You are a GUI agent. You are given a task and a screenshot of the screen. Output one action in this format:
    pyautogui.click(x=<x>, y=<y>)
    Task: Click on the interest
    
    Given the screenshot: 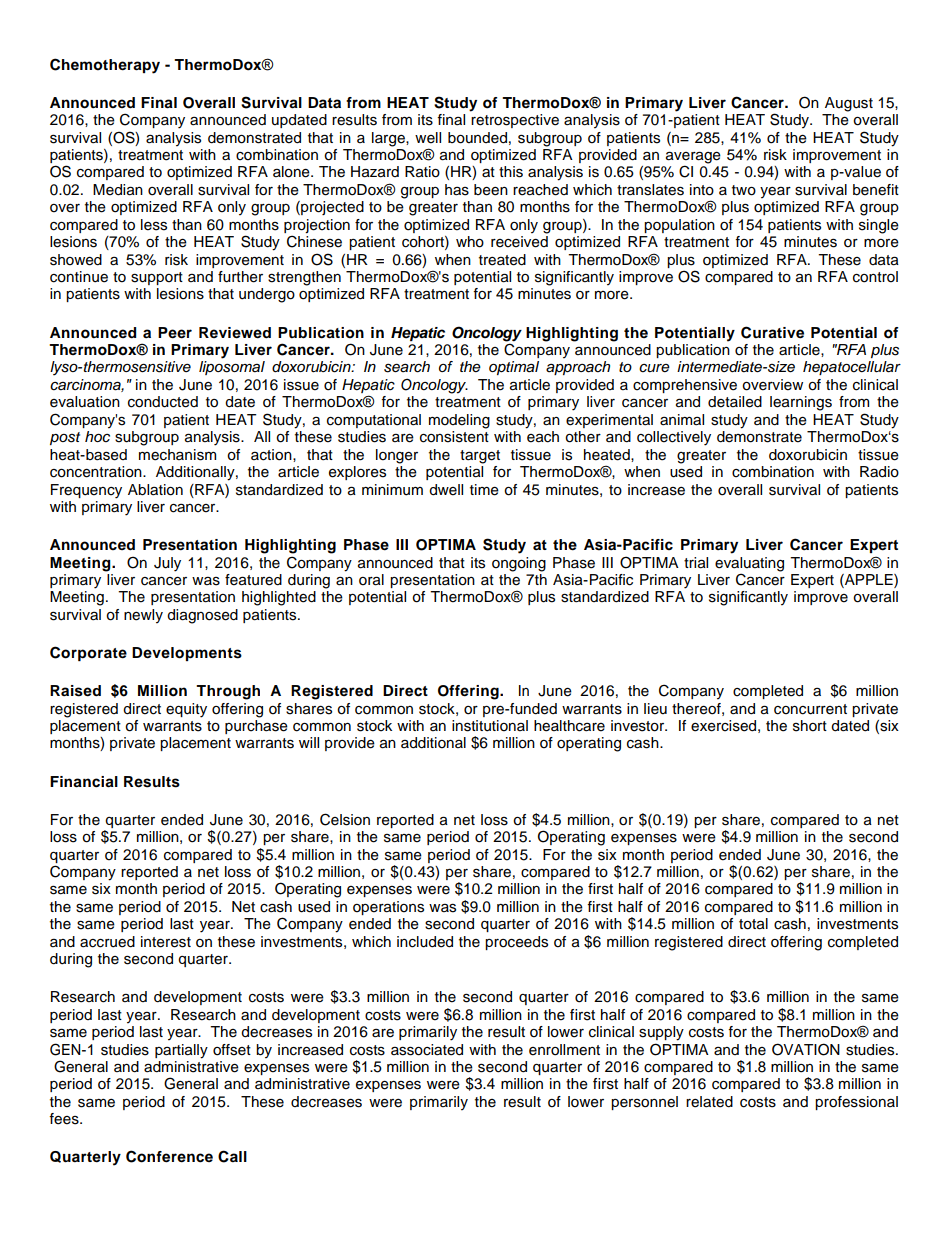 What is the action you would take?
    pyautogui.click(x=166, y=942)
